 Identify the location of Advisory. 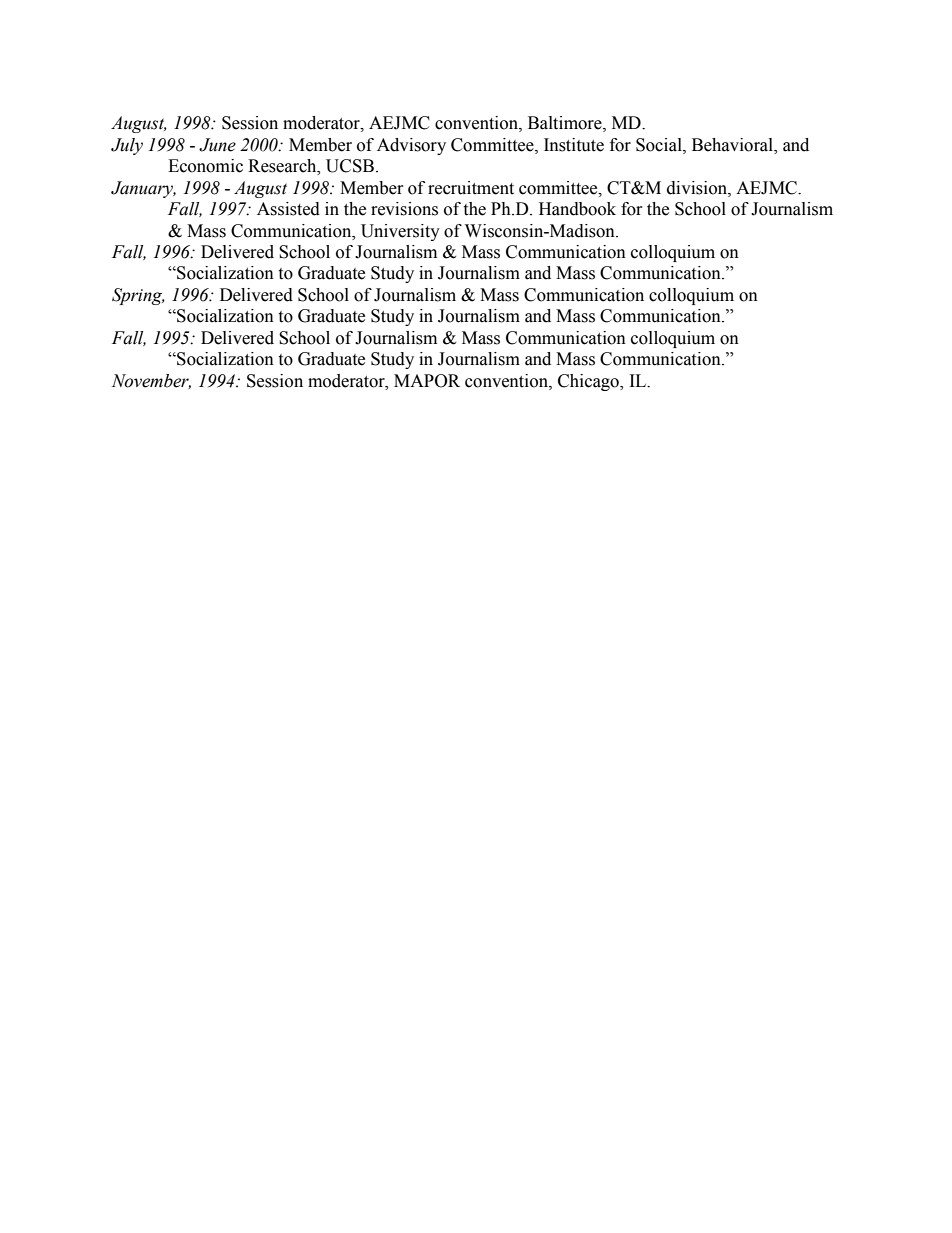
(411, 146).
